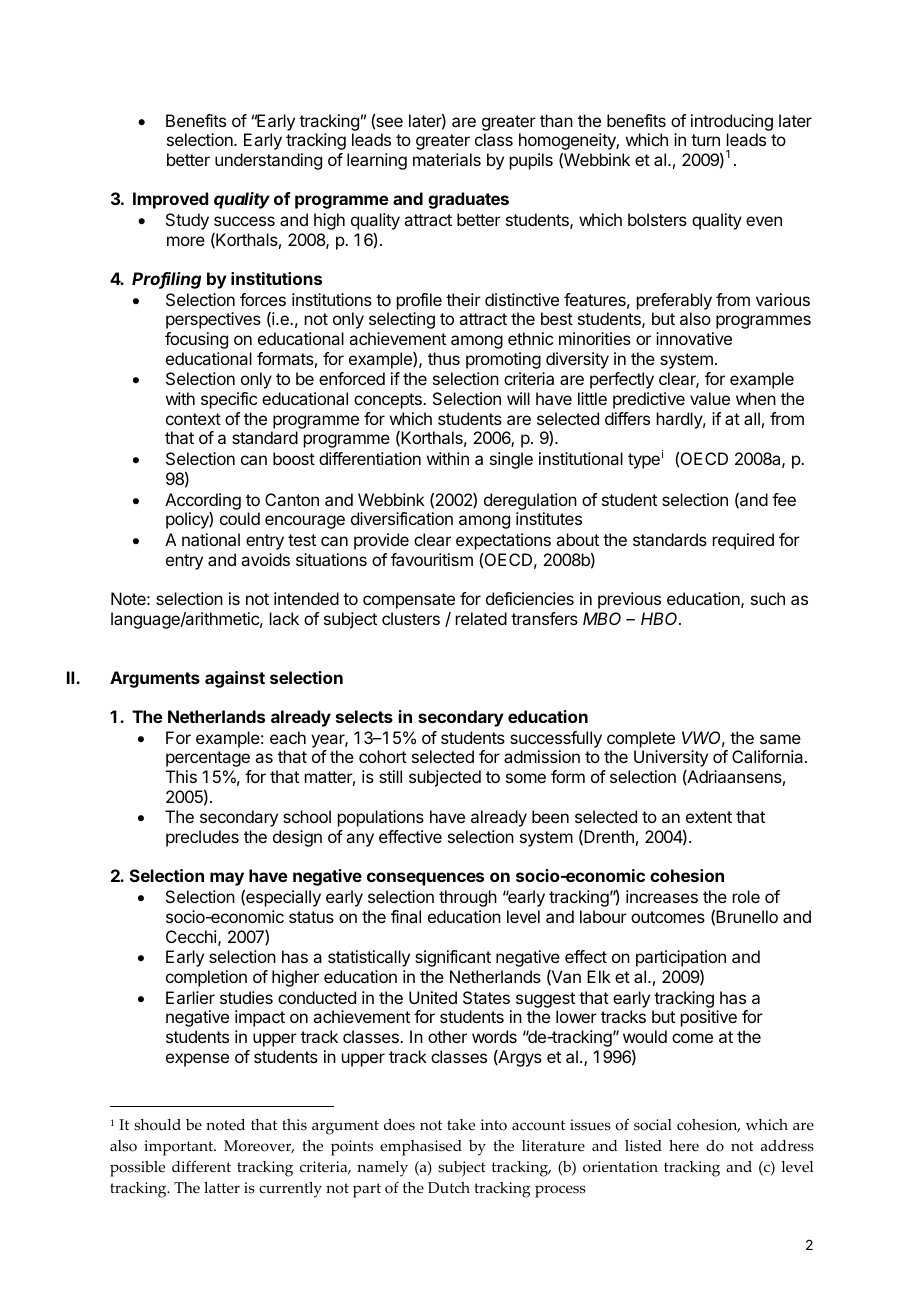  Describe the element at coordinates (447, 159) in the screenshot. I see `materials` at that location.
